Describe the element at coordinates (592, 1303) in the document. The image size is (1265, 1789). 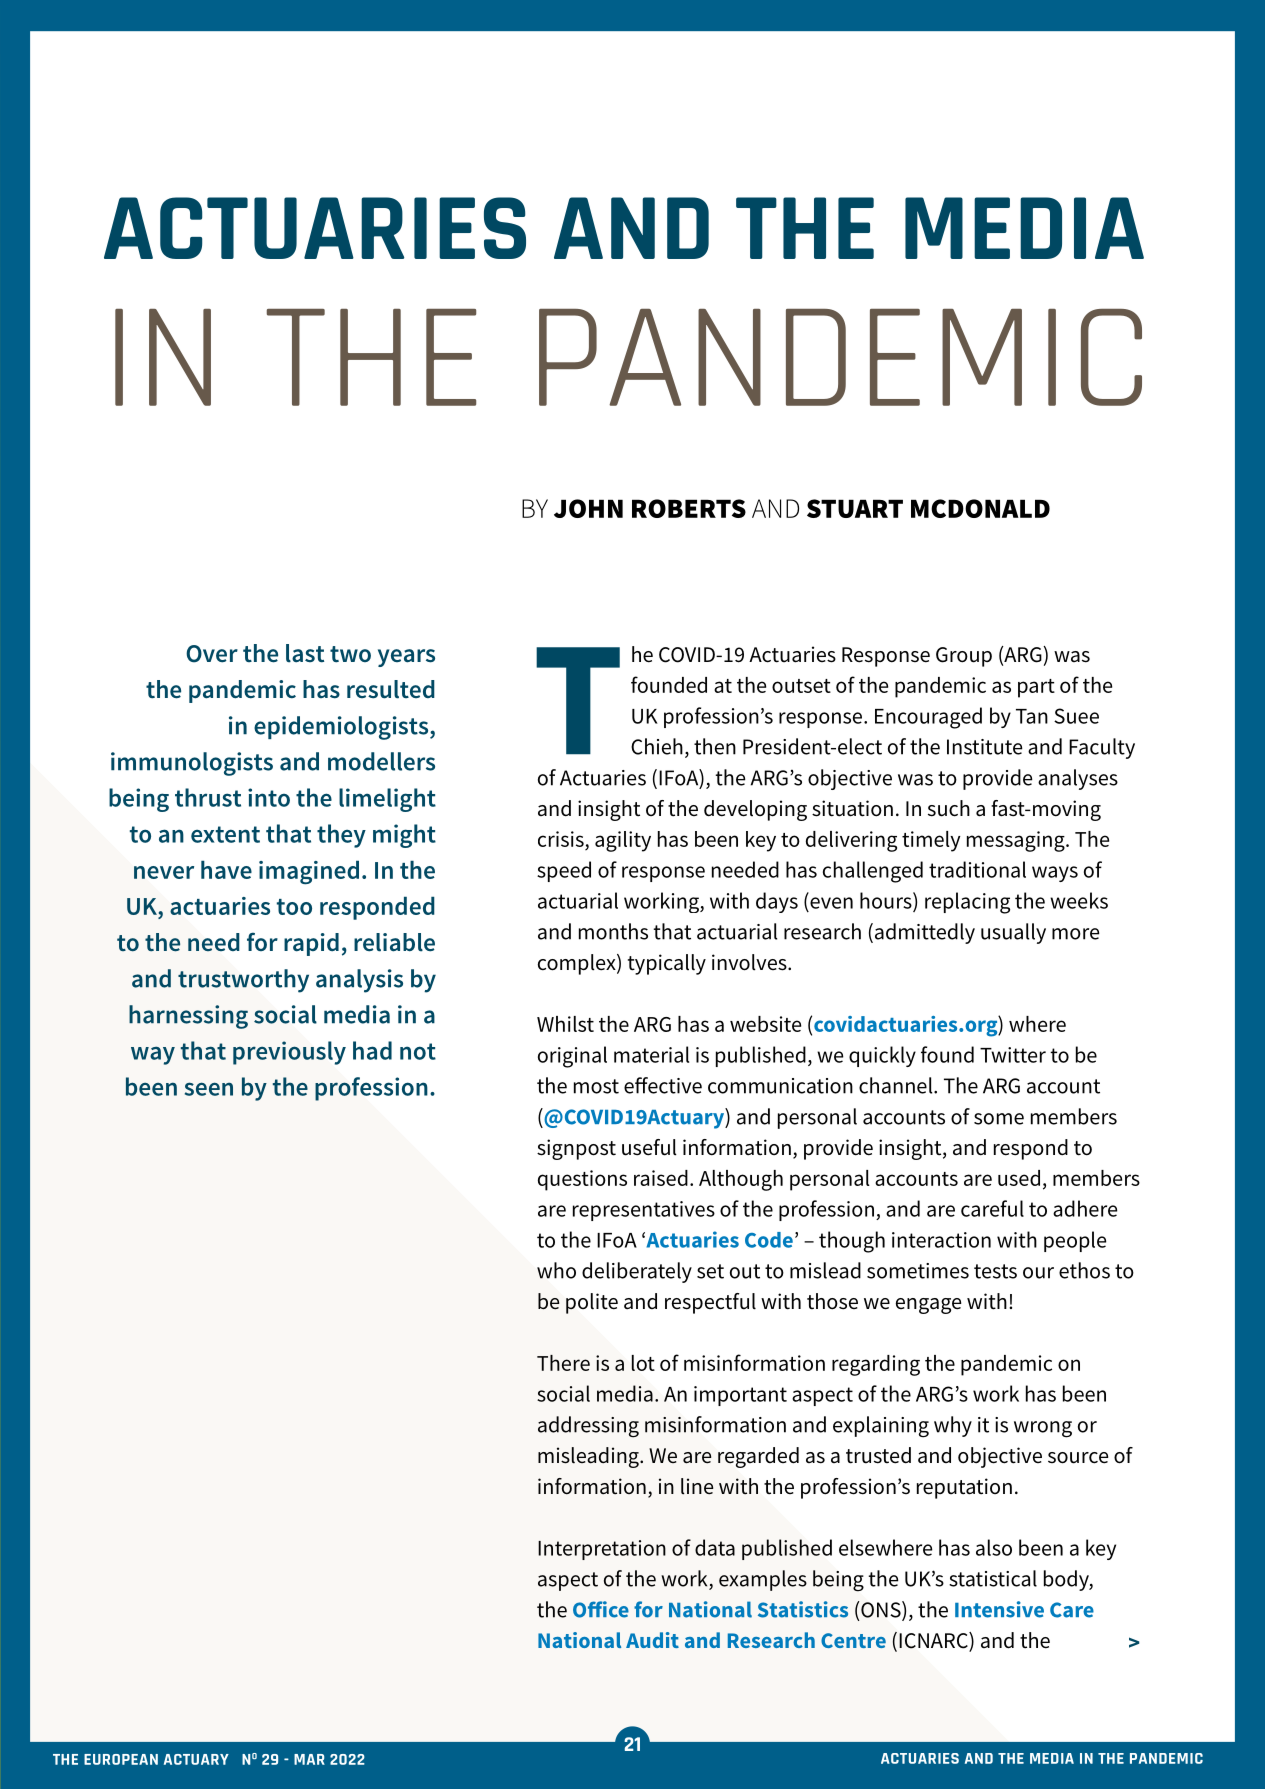
I see `polite` at that location.
